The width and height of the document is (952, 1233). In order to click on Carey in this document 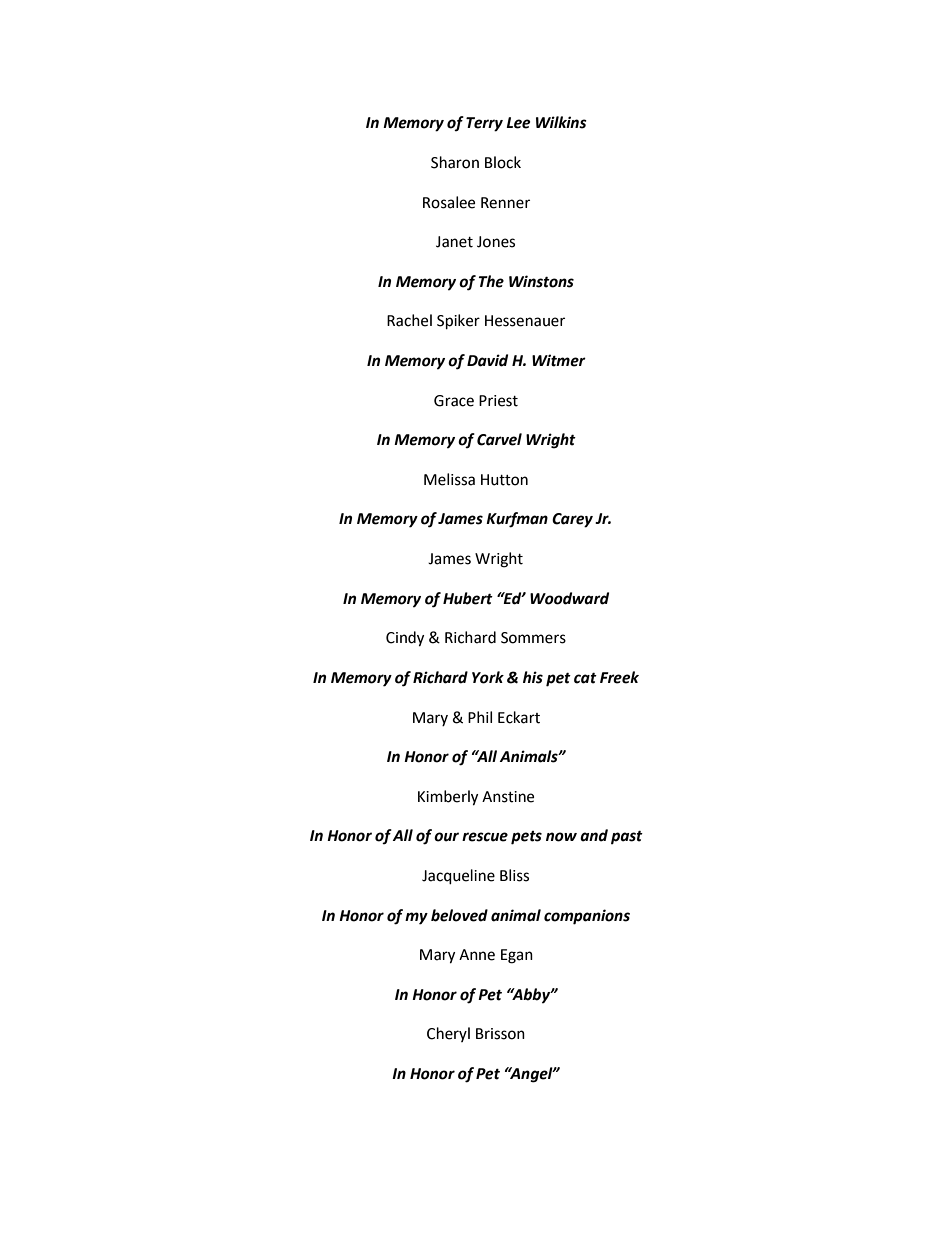, I will do `click(572, 520)`.
